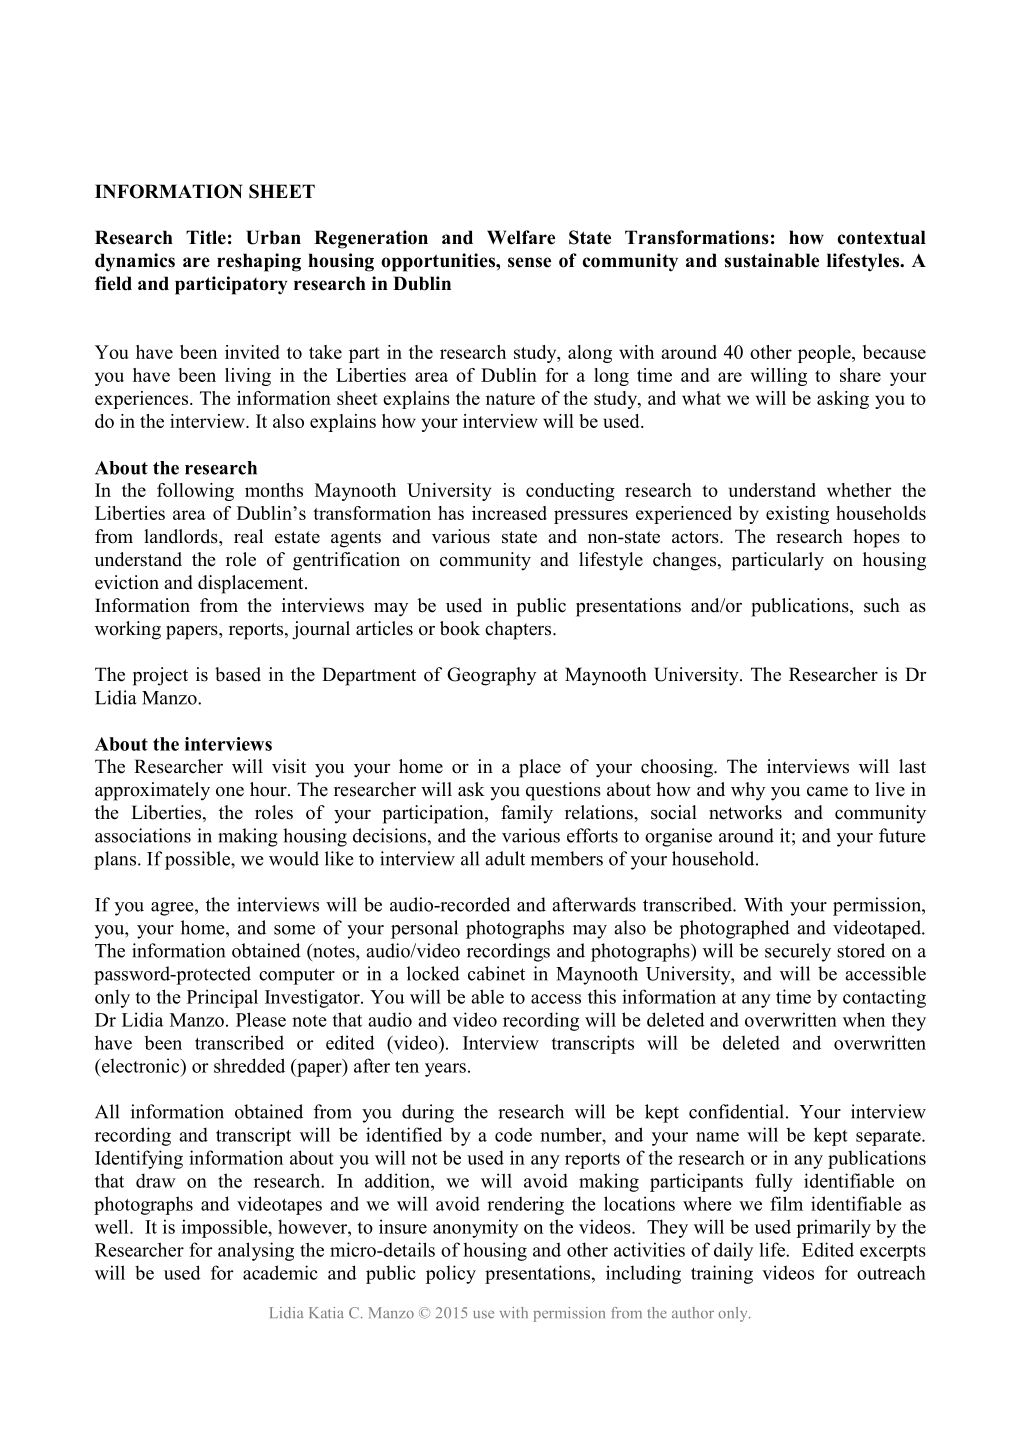 The height and width of the screenshot is (1443, 1020). I want to click on questions, so click(563, 791).
